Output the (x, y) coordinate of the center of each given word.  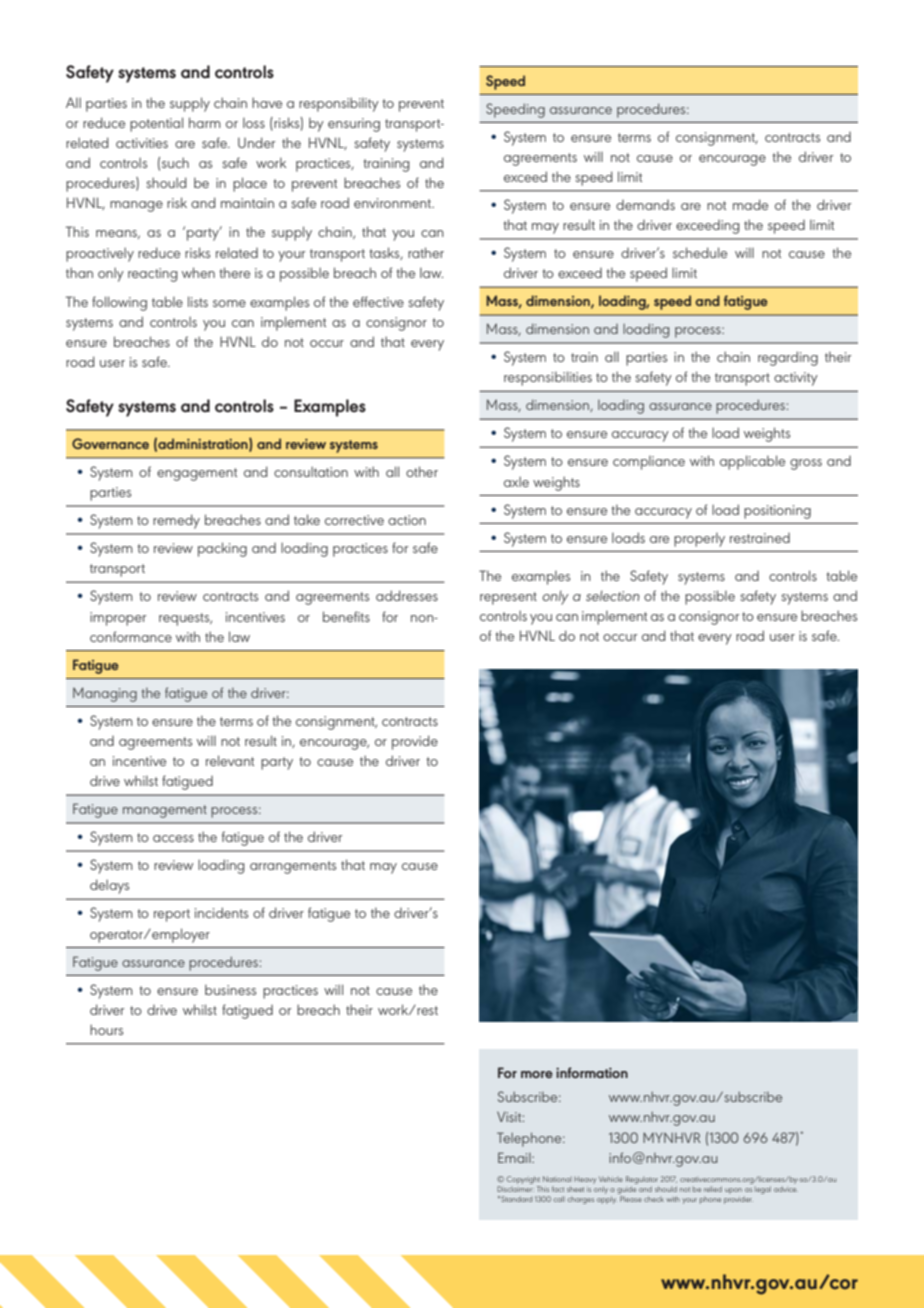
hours (106, 1029)
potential (156, 124)
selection (613, 595)
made (750, 204)
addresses (407, 595)
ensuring (354, 125)
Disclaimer (515, 1189)
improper (118, 619)
